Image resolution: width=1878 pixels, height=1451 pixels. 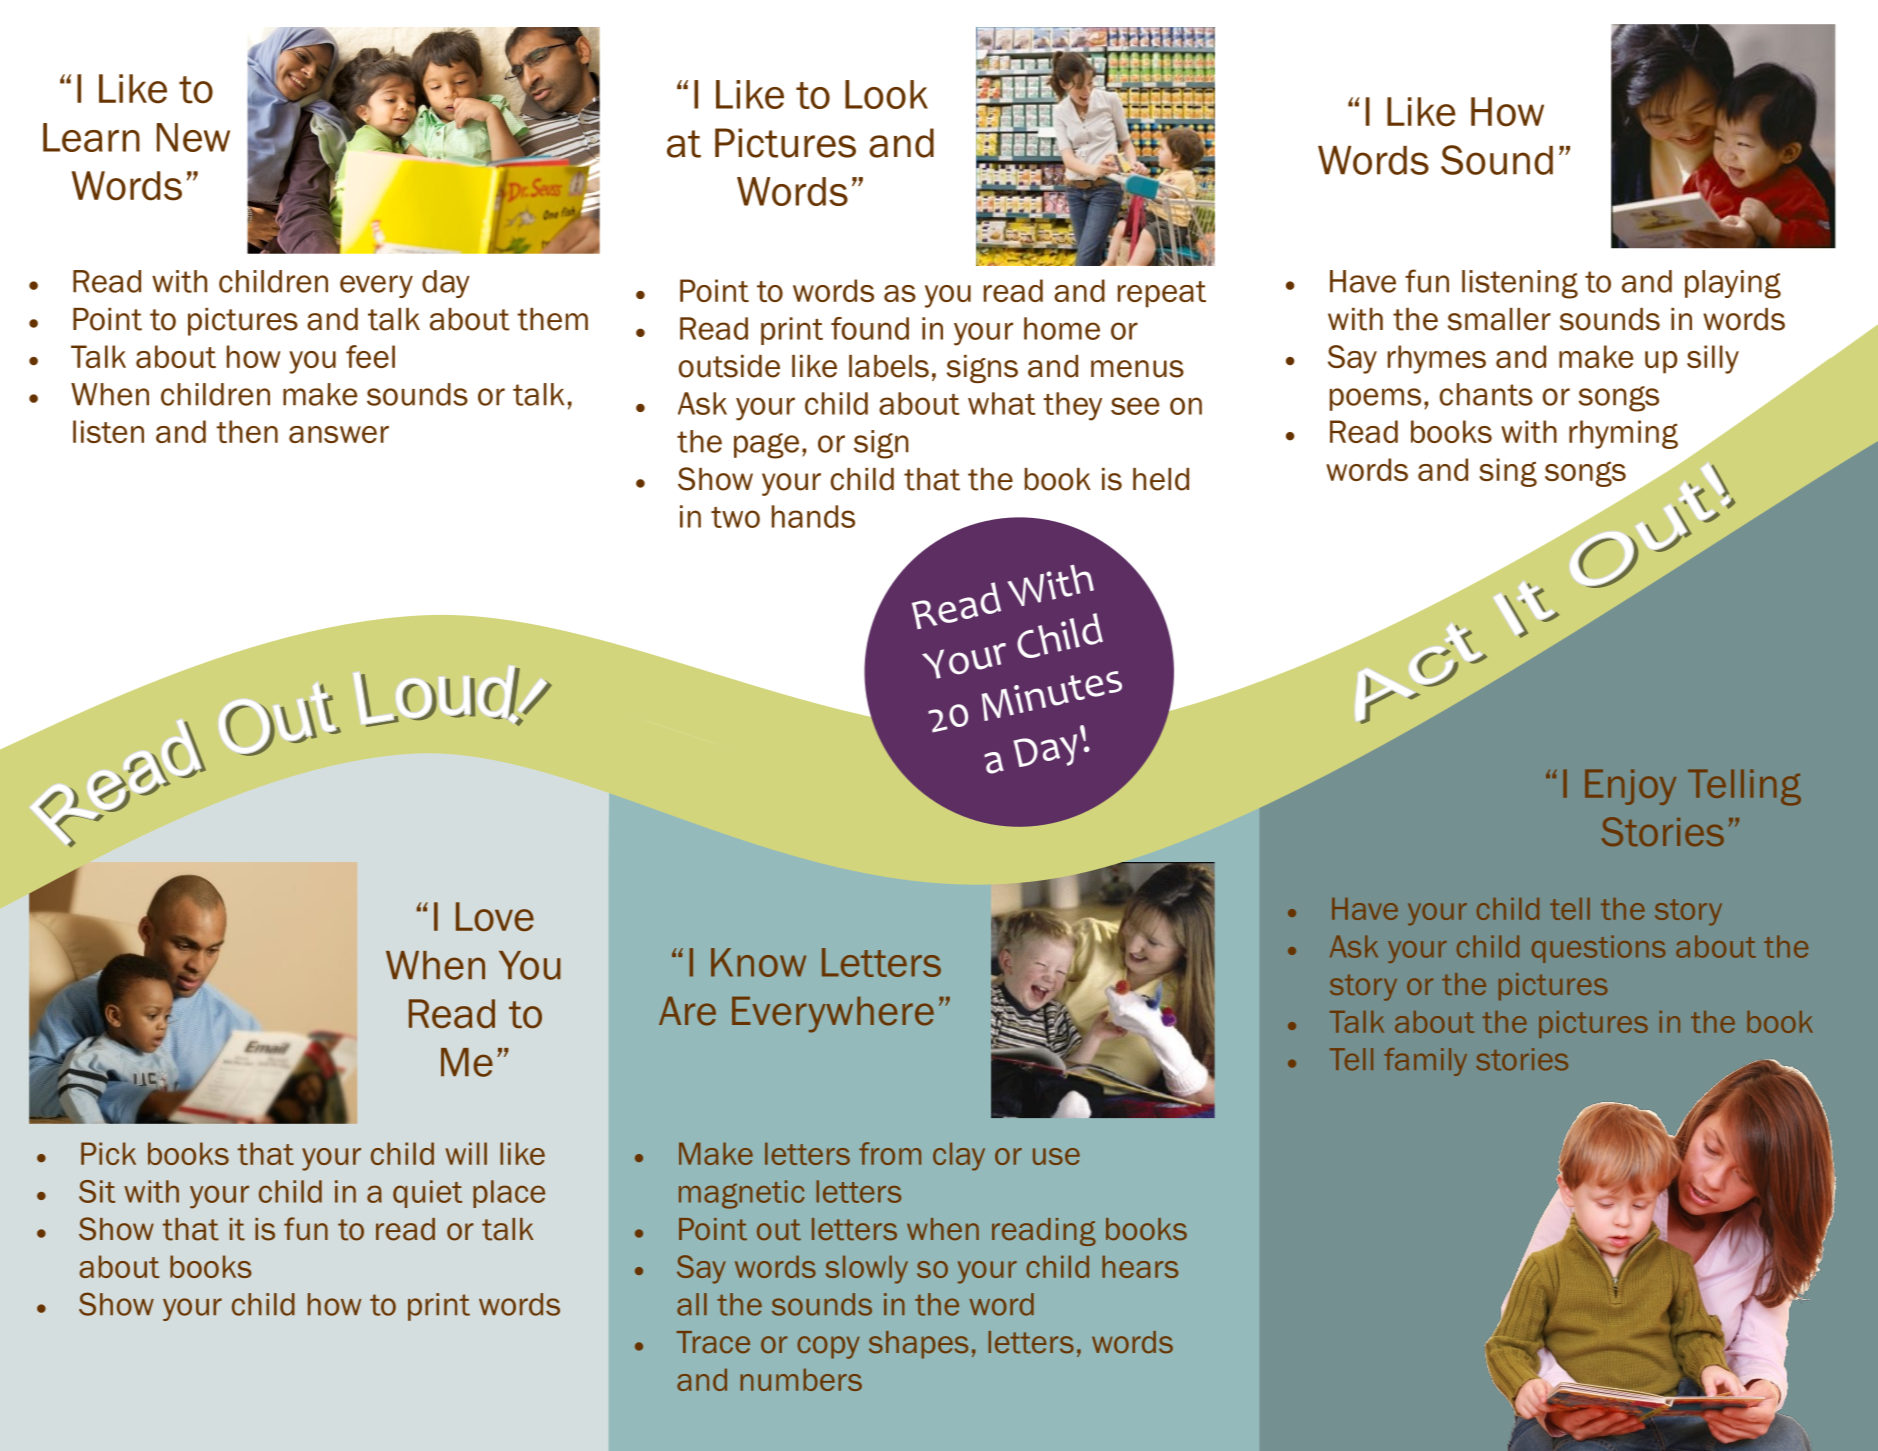 What do you see at coordinates (495, 917) in the screenshot?
I see `Love` at bounding box center [495, 917].
